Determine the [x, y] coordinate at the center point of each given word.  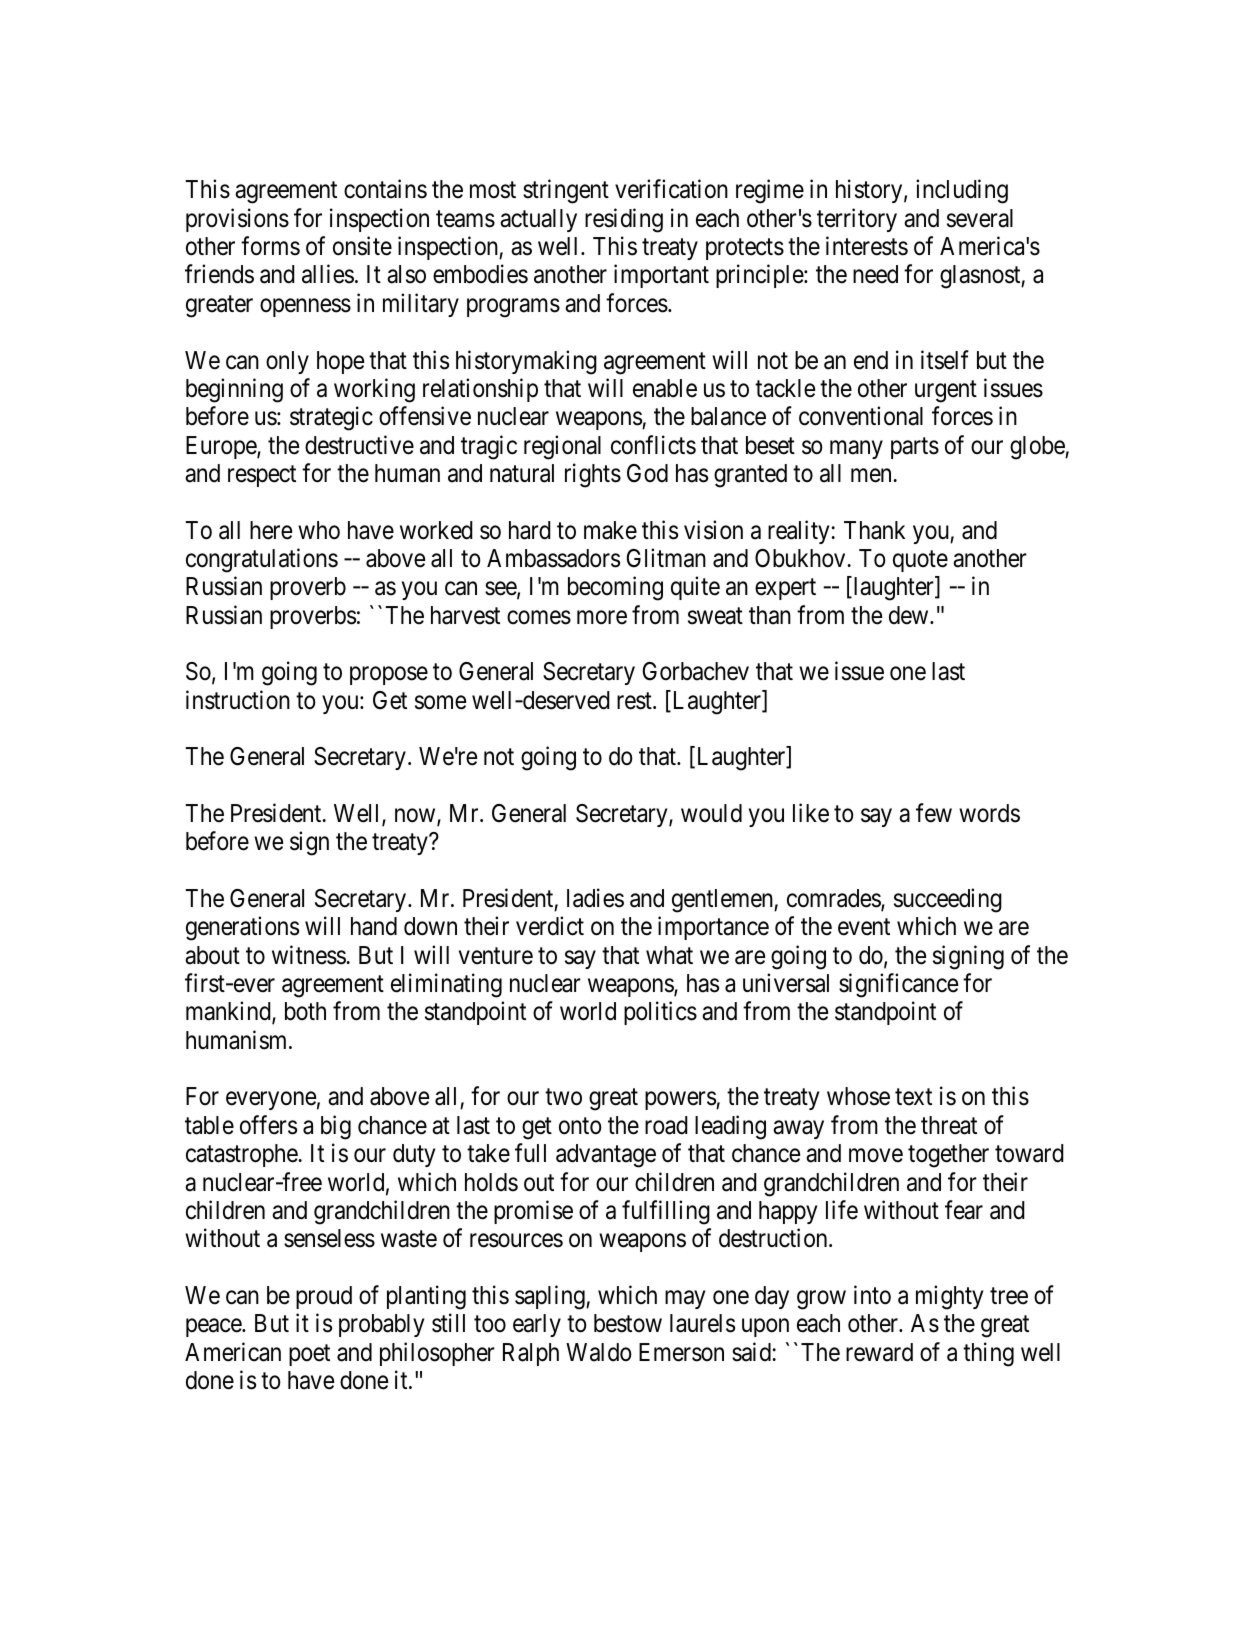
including [962, 192]
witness [309, 955]
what [669, 955]
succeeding [948, 900]
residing [624, 220]
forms [270, 246]
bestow [628, 1323]
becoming [615, 589]
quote [920, 561]
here [271, 530]
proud [324, 1297]
